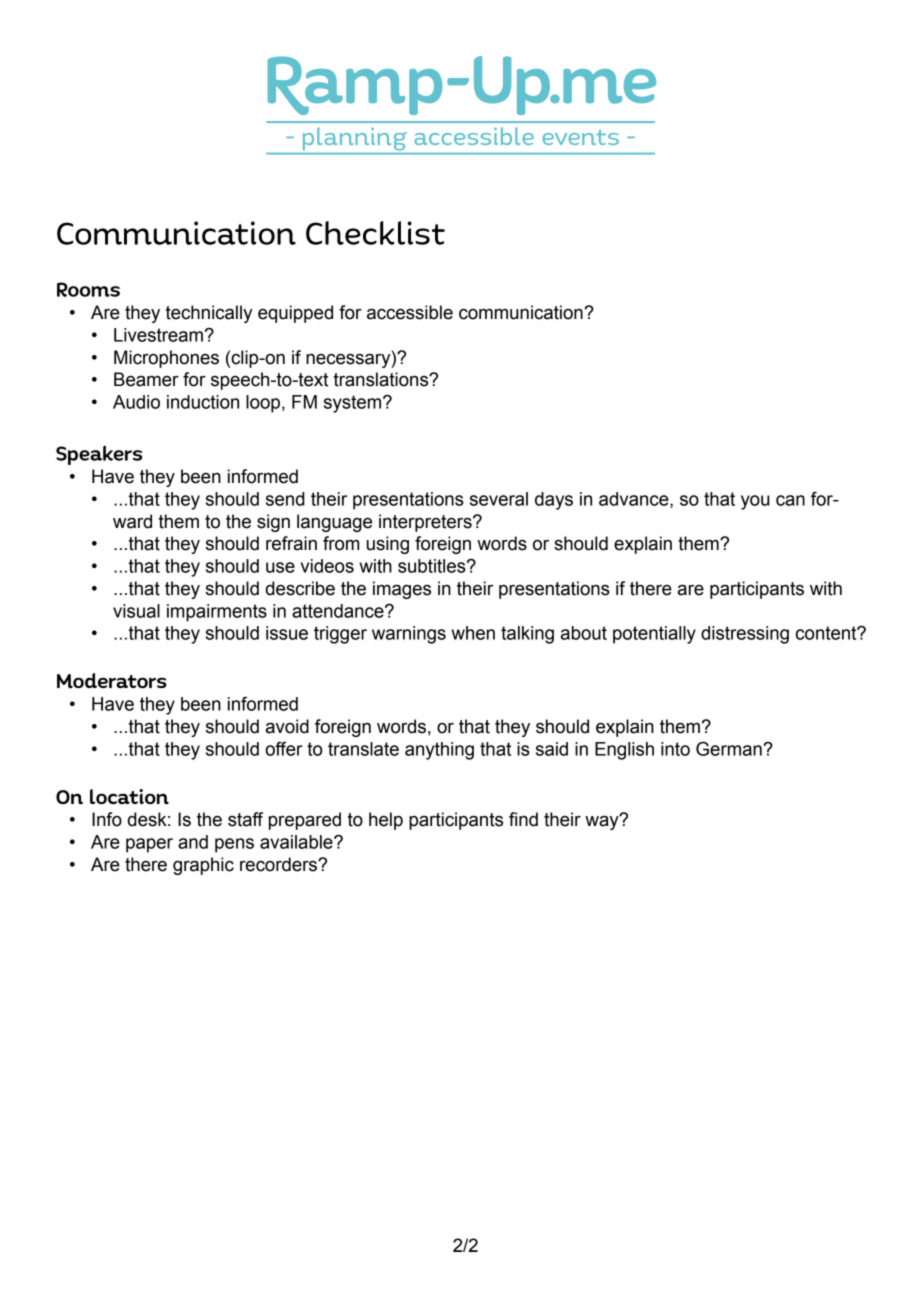  I want to click on Checklist, so click(375, 233).
